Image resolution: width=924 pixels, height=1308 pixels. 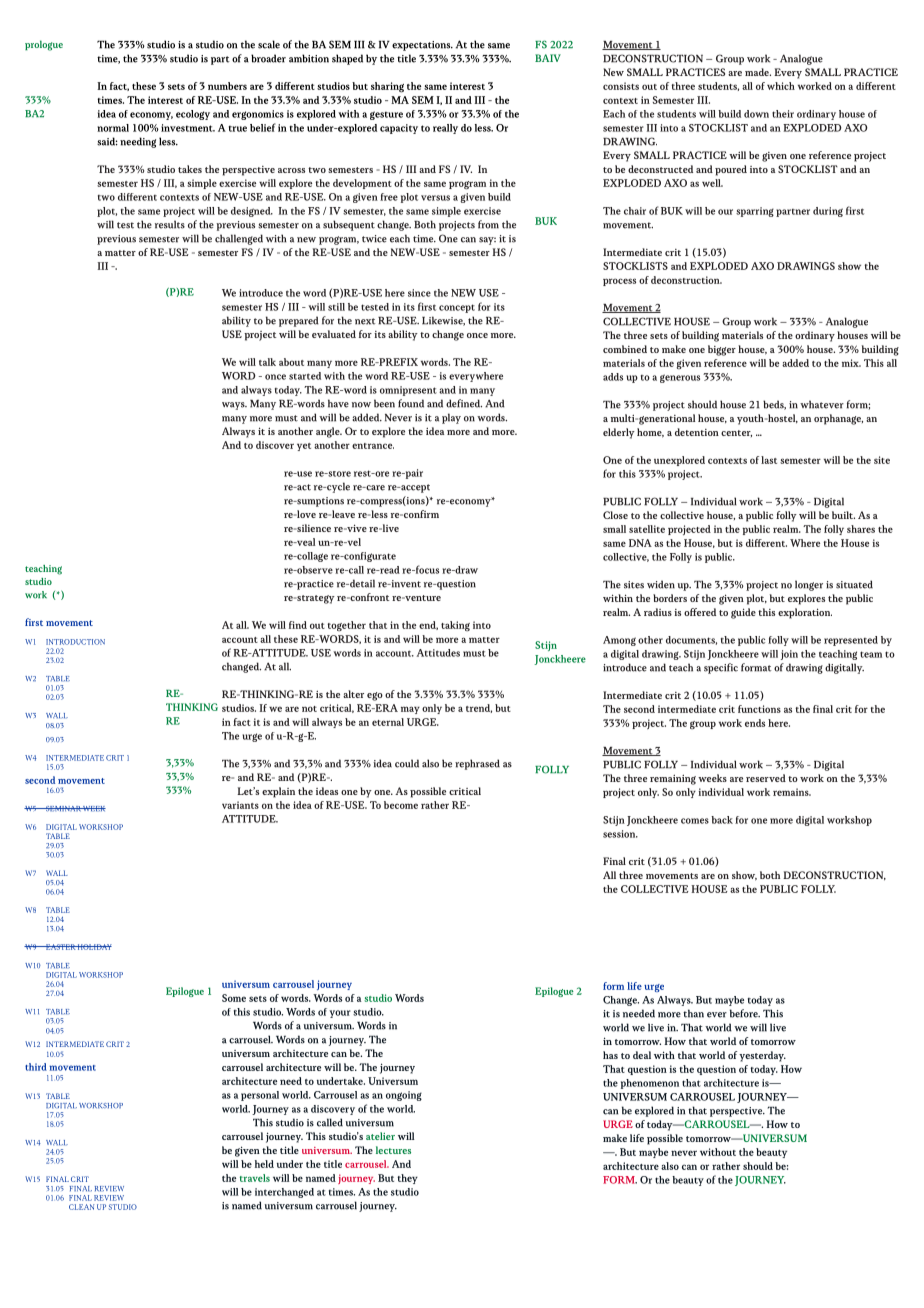 I want to click on omnipresent, so click(x=408, y=391).
